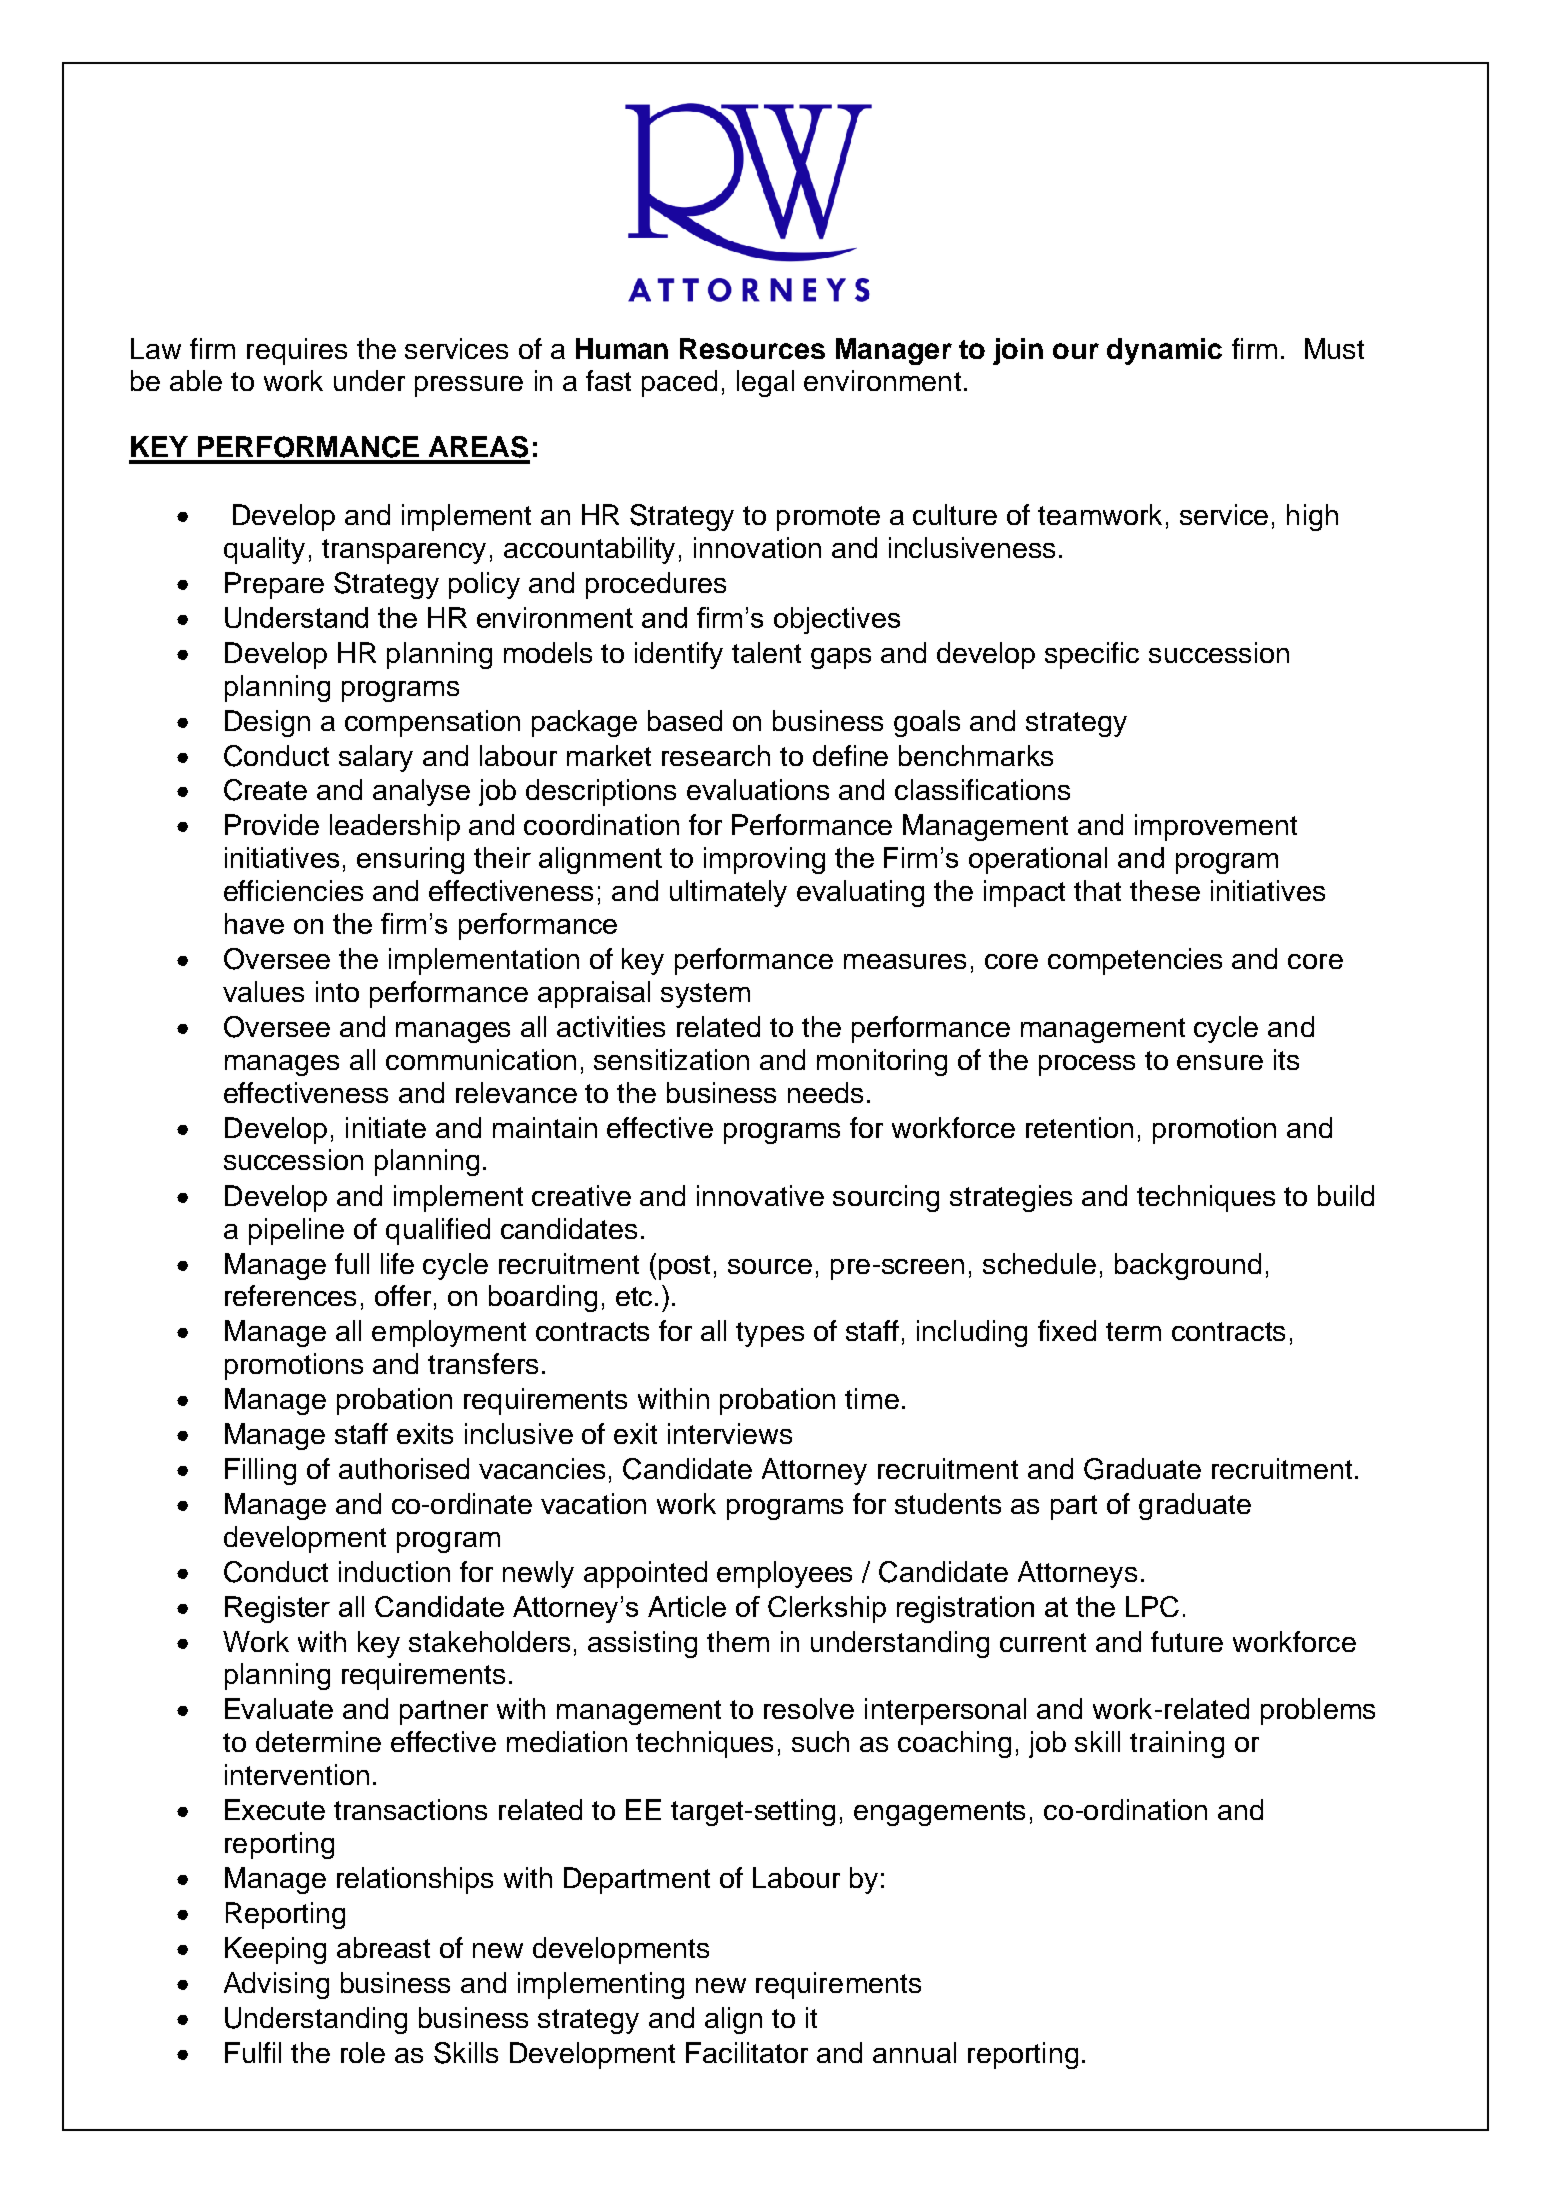 The image size is (1551, 2193). Describe the element at coordinates (276, 1985) in the screenshot. I see `Advising` at that location.
